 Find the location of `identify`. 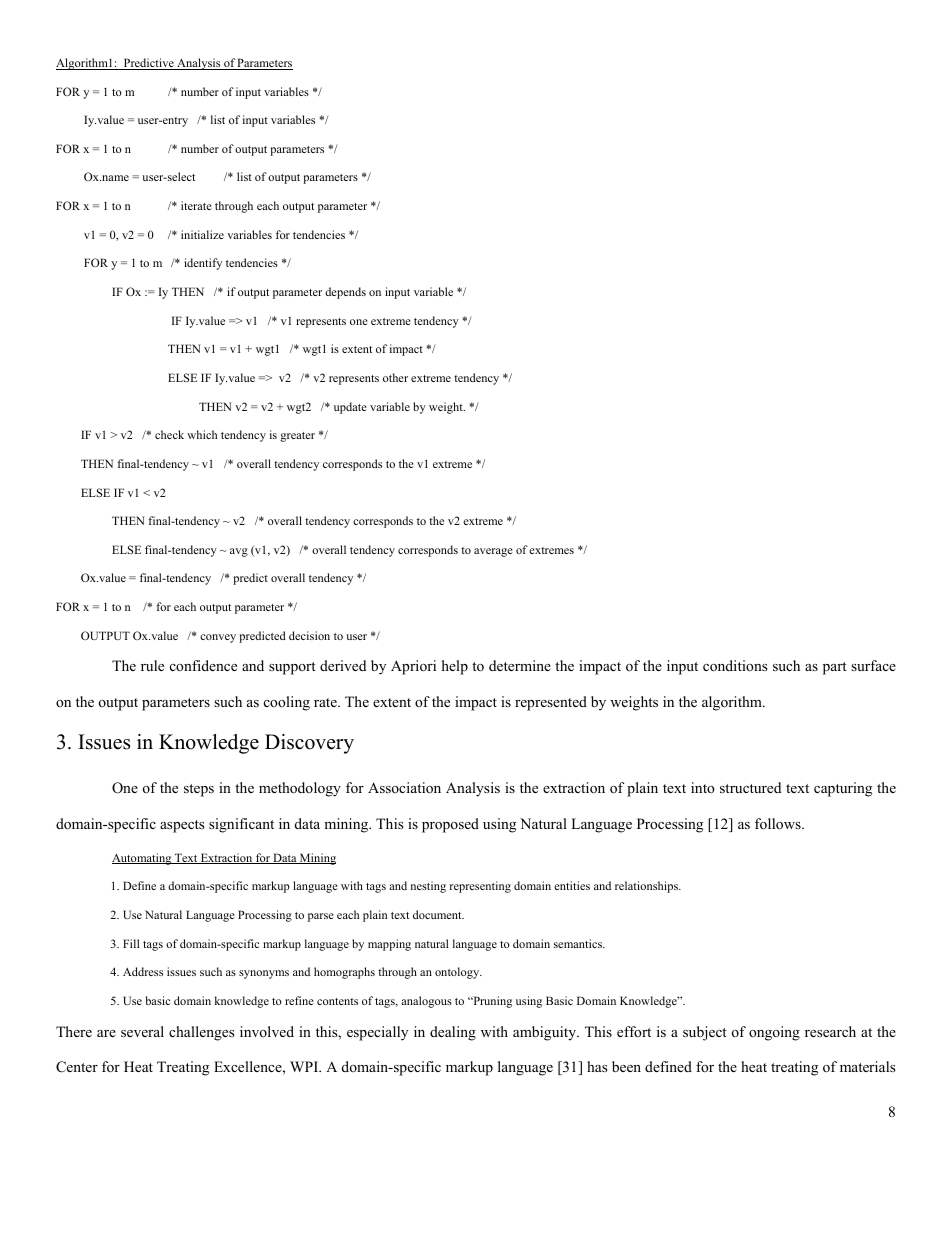

identify is located at coordinates (203, 264).
